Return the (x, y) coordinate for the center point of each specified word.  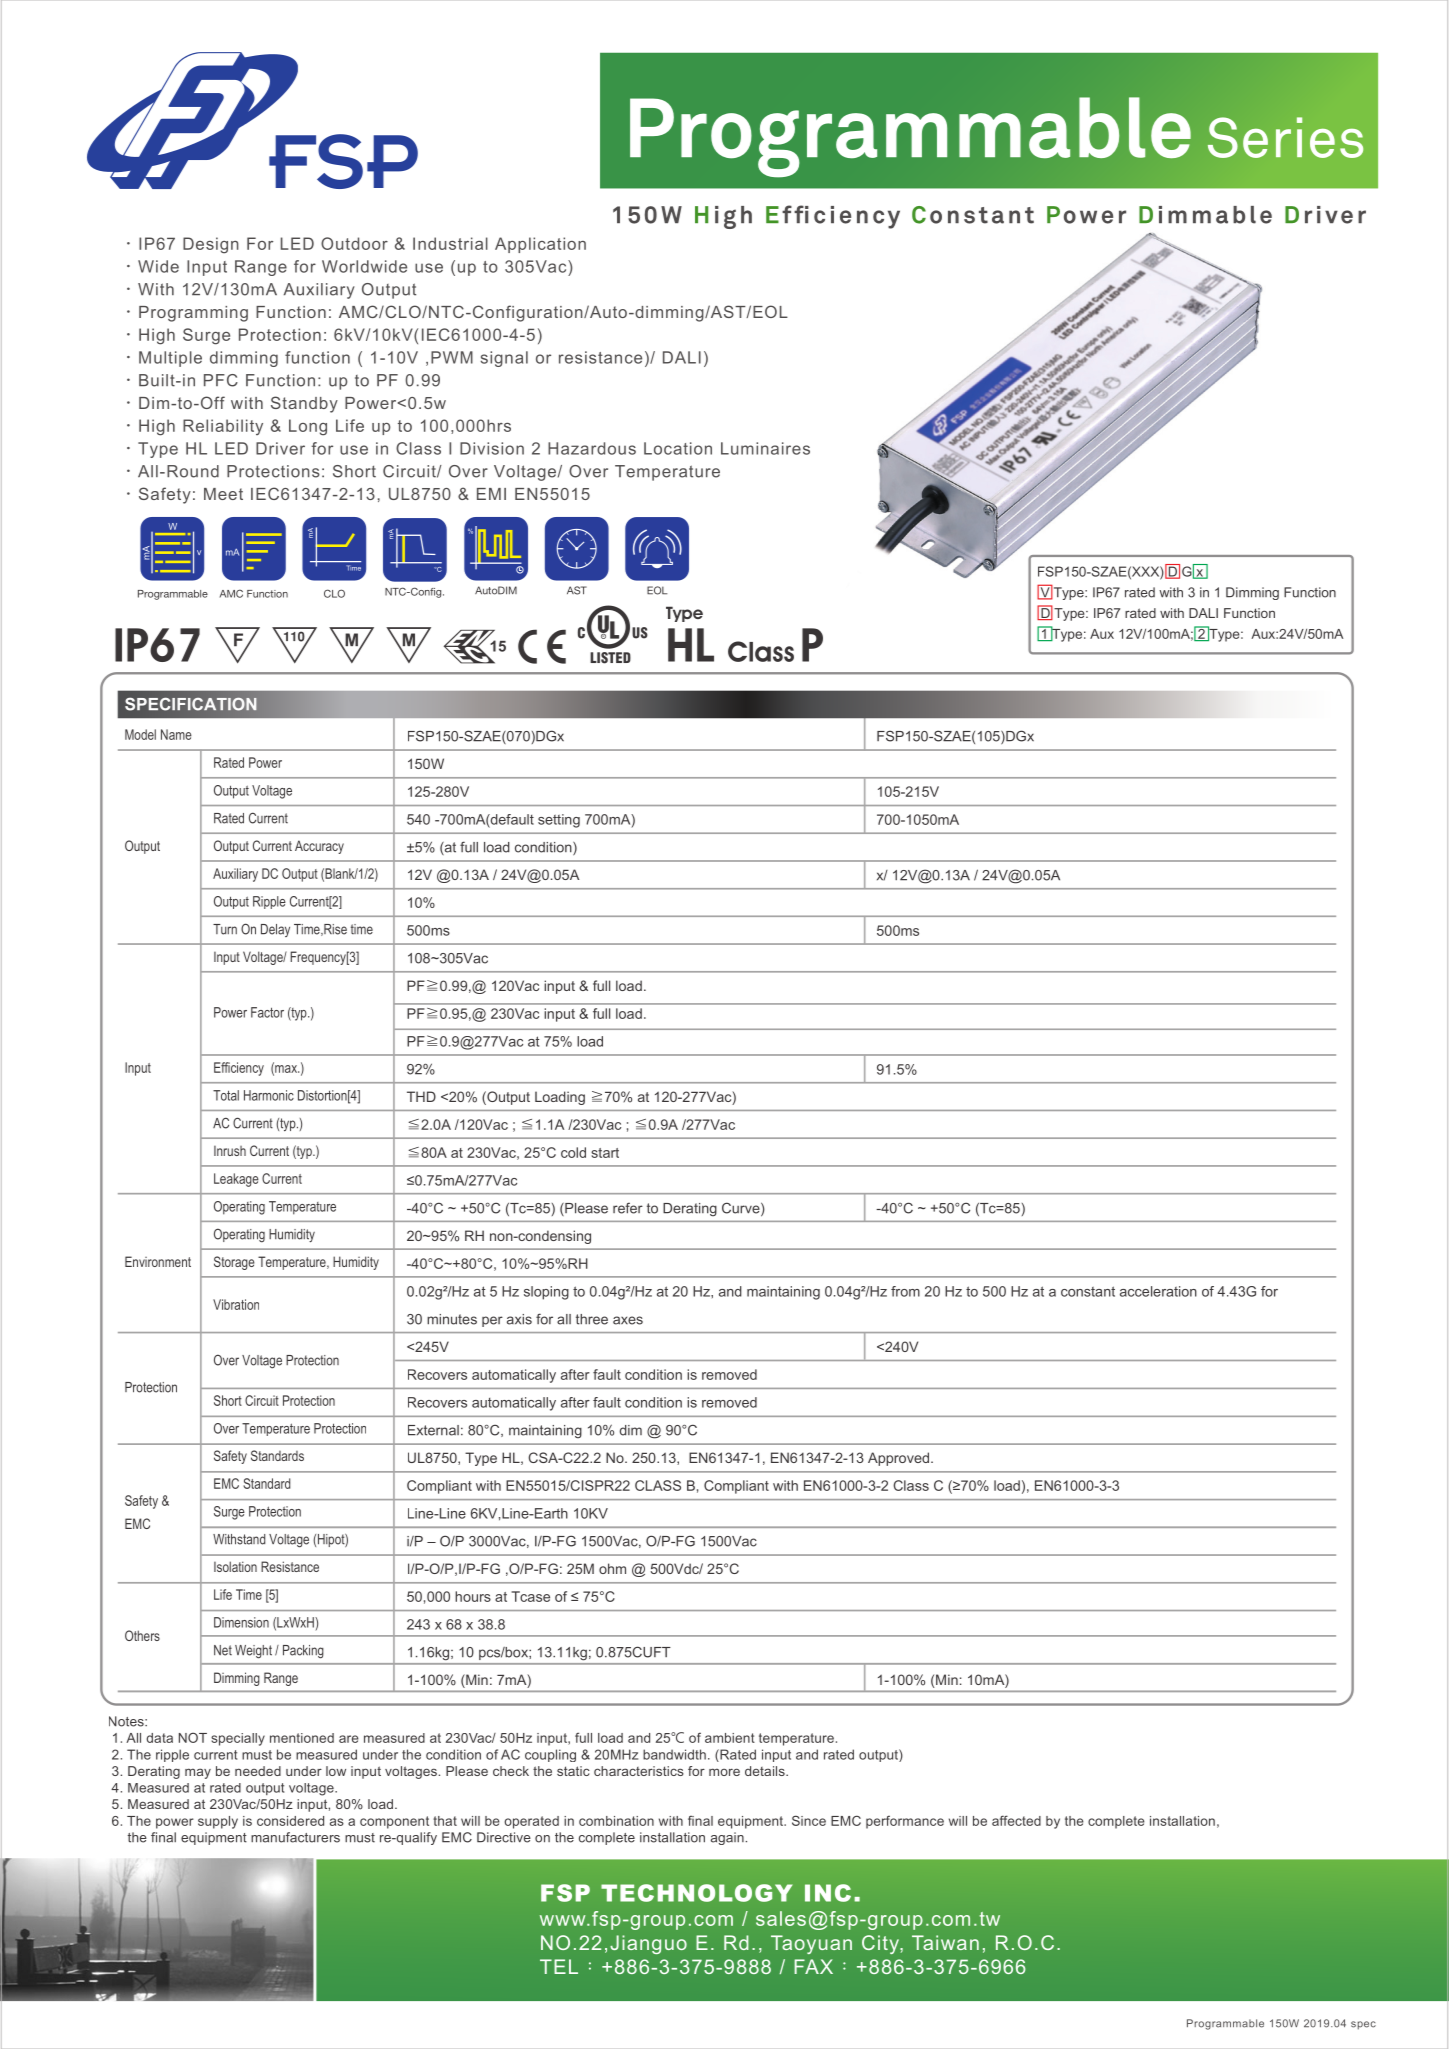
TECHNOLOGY (697, 1893)
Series (1285, 137)
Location (678, 448)
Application (540, 245)
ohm (612, 1568)
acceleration (1158, 1291)
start (605, 1153)
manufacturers (295, 1837)
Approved (898, 1459)
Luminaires (765, 448)
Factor (267, 1012)
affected (1016, 1820)
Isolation (235, 1566)
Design (211, 245)
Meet (223, 494)
